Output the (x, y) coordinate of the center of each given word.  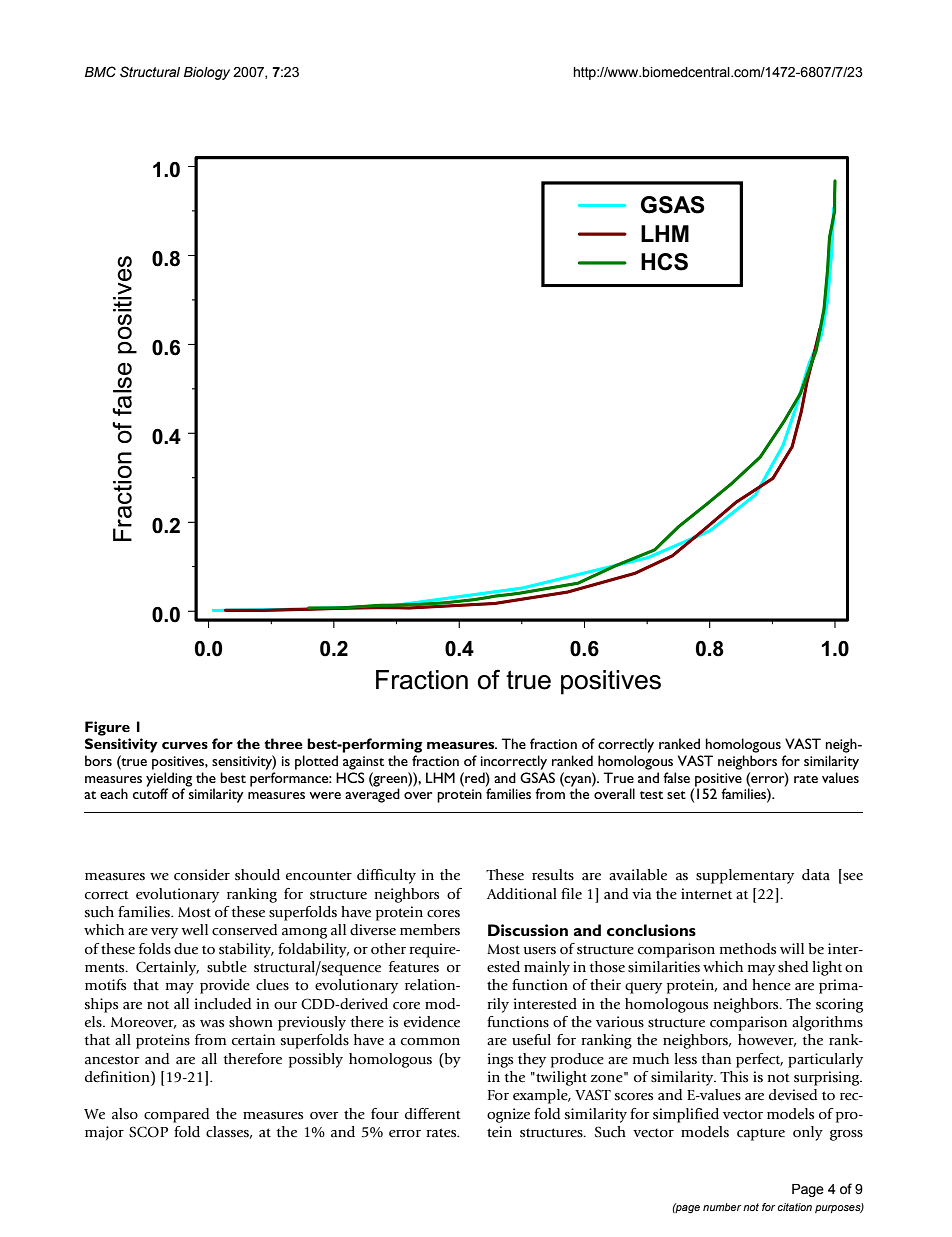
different (433, 1114)
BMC (100, 72)
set (676, 795)
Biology (207, 73)
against (363, 763)
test (651, 795)
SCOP (148, 1132)
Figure (107, 728)
